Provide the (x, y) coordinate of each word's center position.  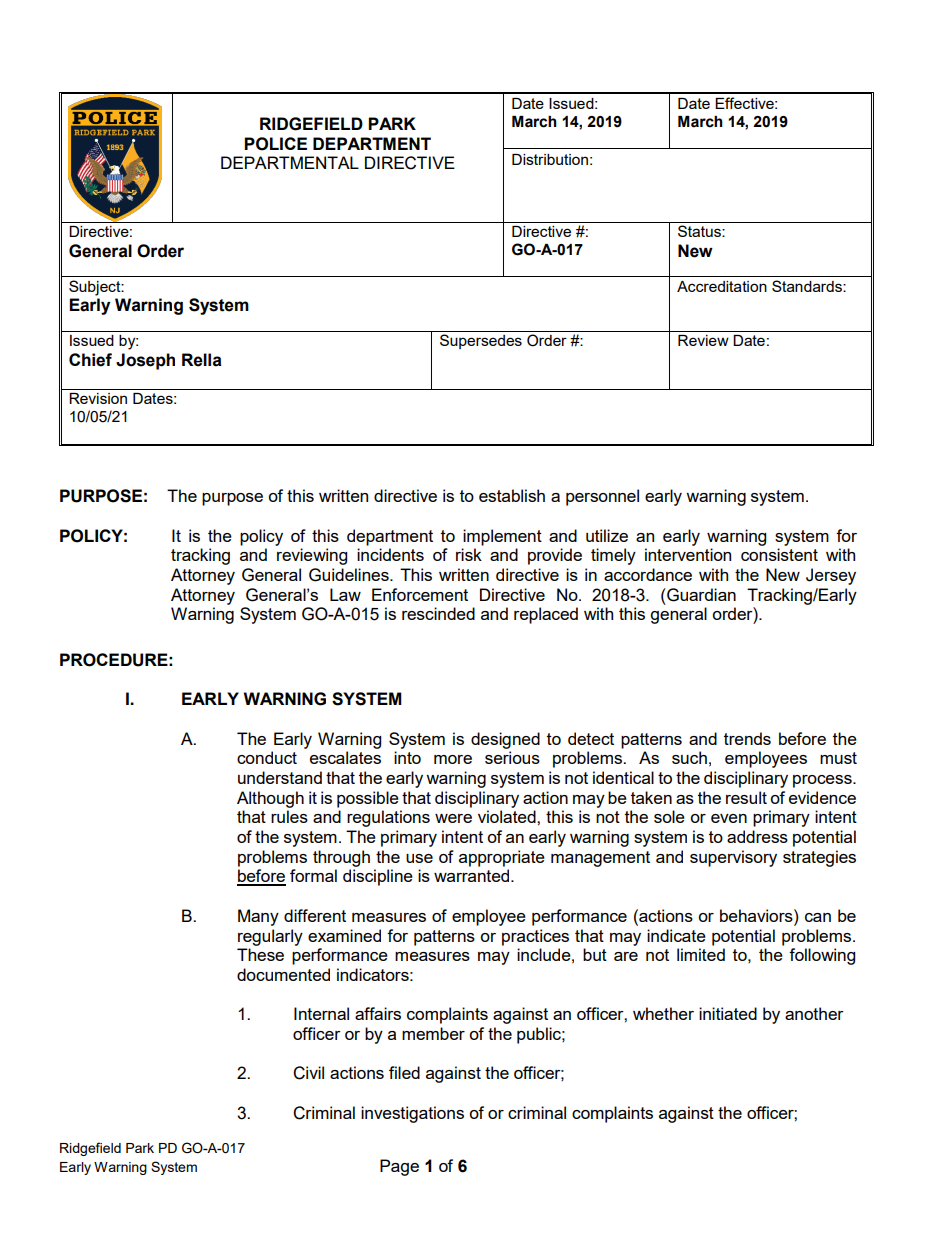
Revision (98, 398)
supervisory (733, 858)
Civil (308, 1073)
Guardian (700, 595)
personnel (602, 497)
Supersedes (481, 341)
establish (512, 495)
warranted (473, 875)
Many (258, 917)
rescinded (438, 613)
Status (700, 231)
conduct (267, 757)
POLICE (275, 144)
